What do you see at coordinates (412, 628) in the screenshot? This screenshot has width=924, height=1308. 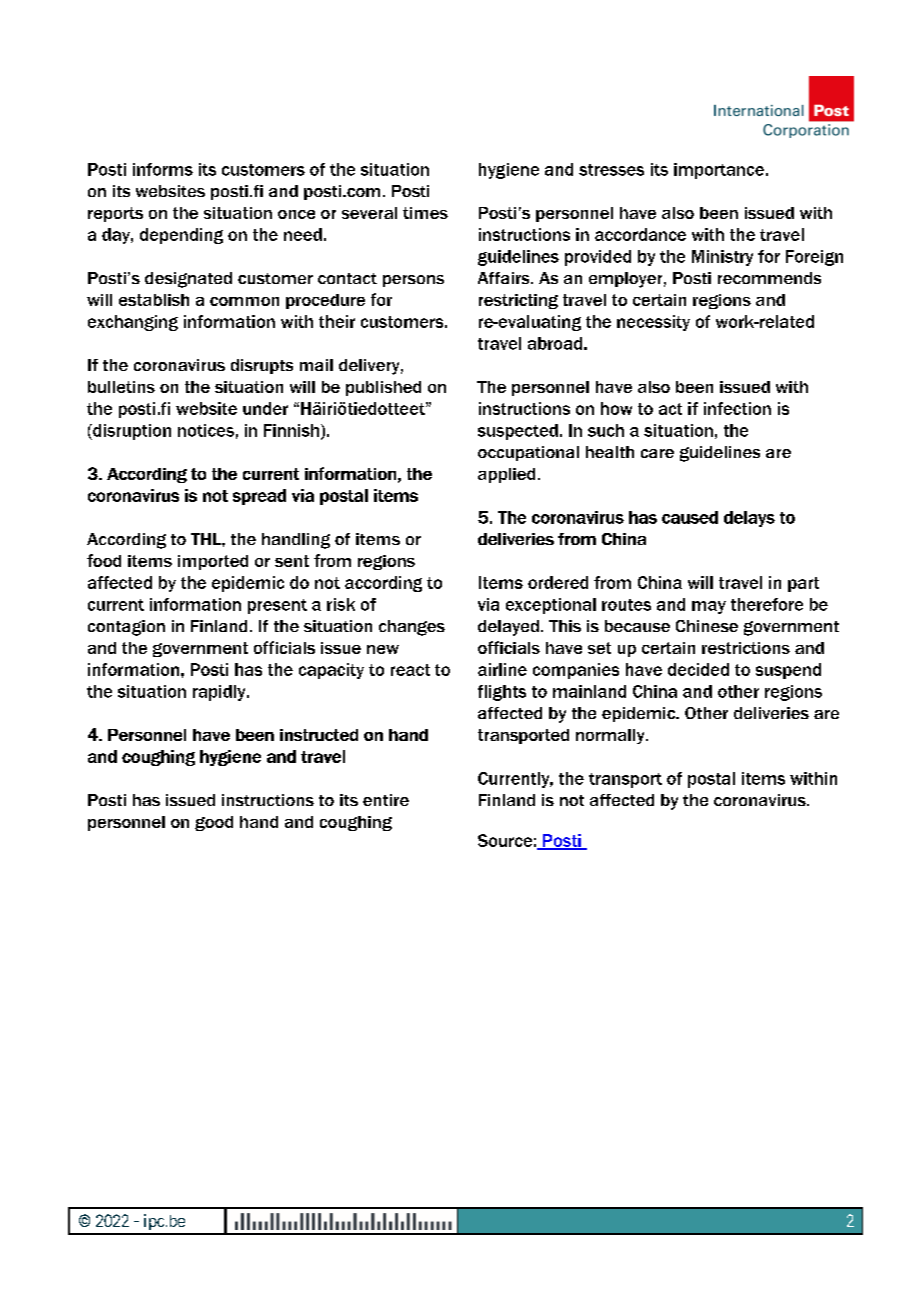 I see `changes` at bounding box center [412, 628].
